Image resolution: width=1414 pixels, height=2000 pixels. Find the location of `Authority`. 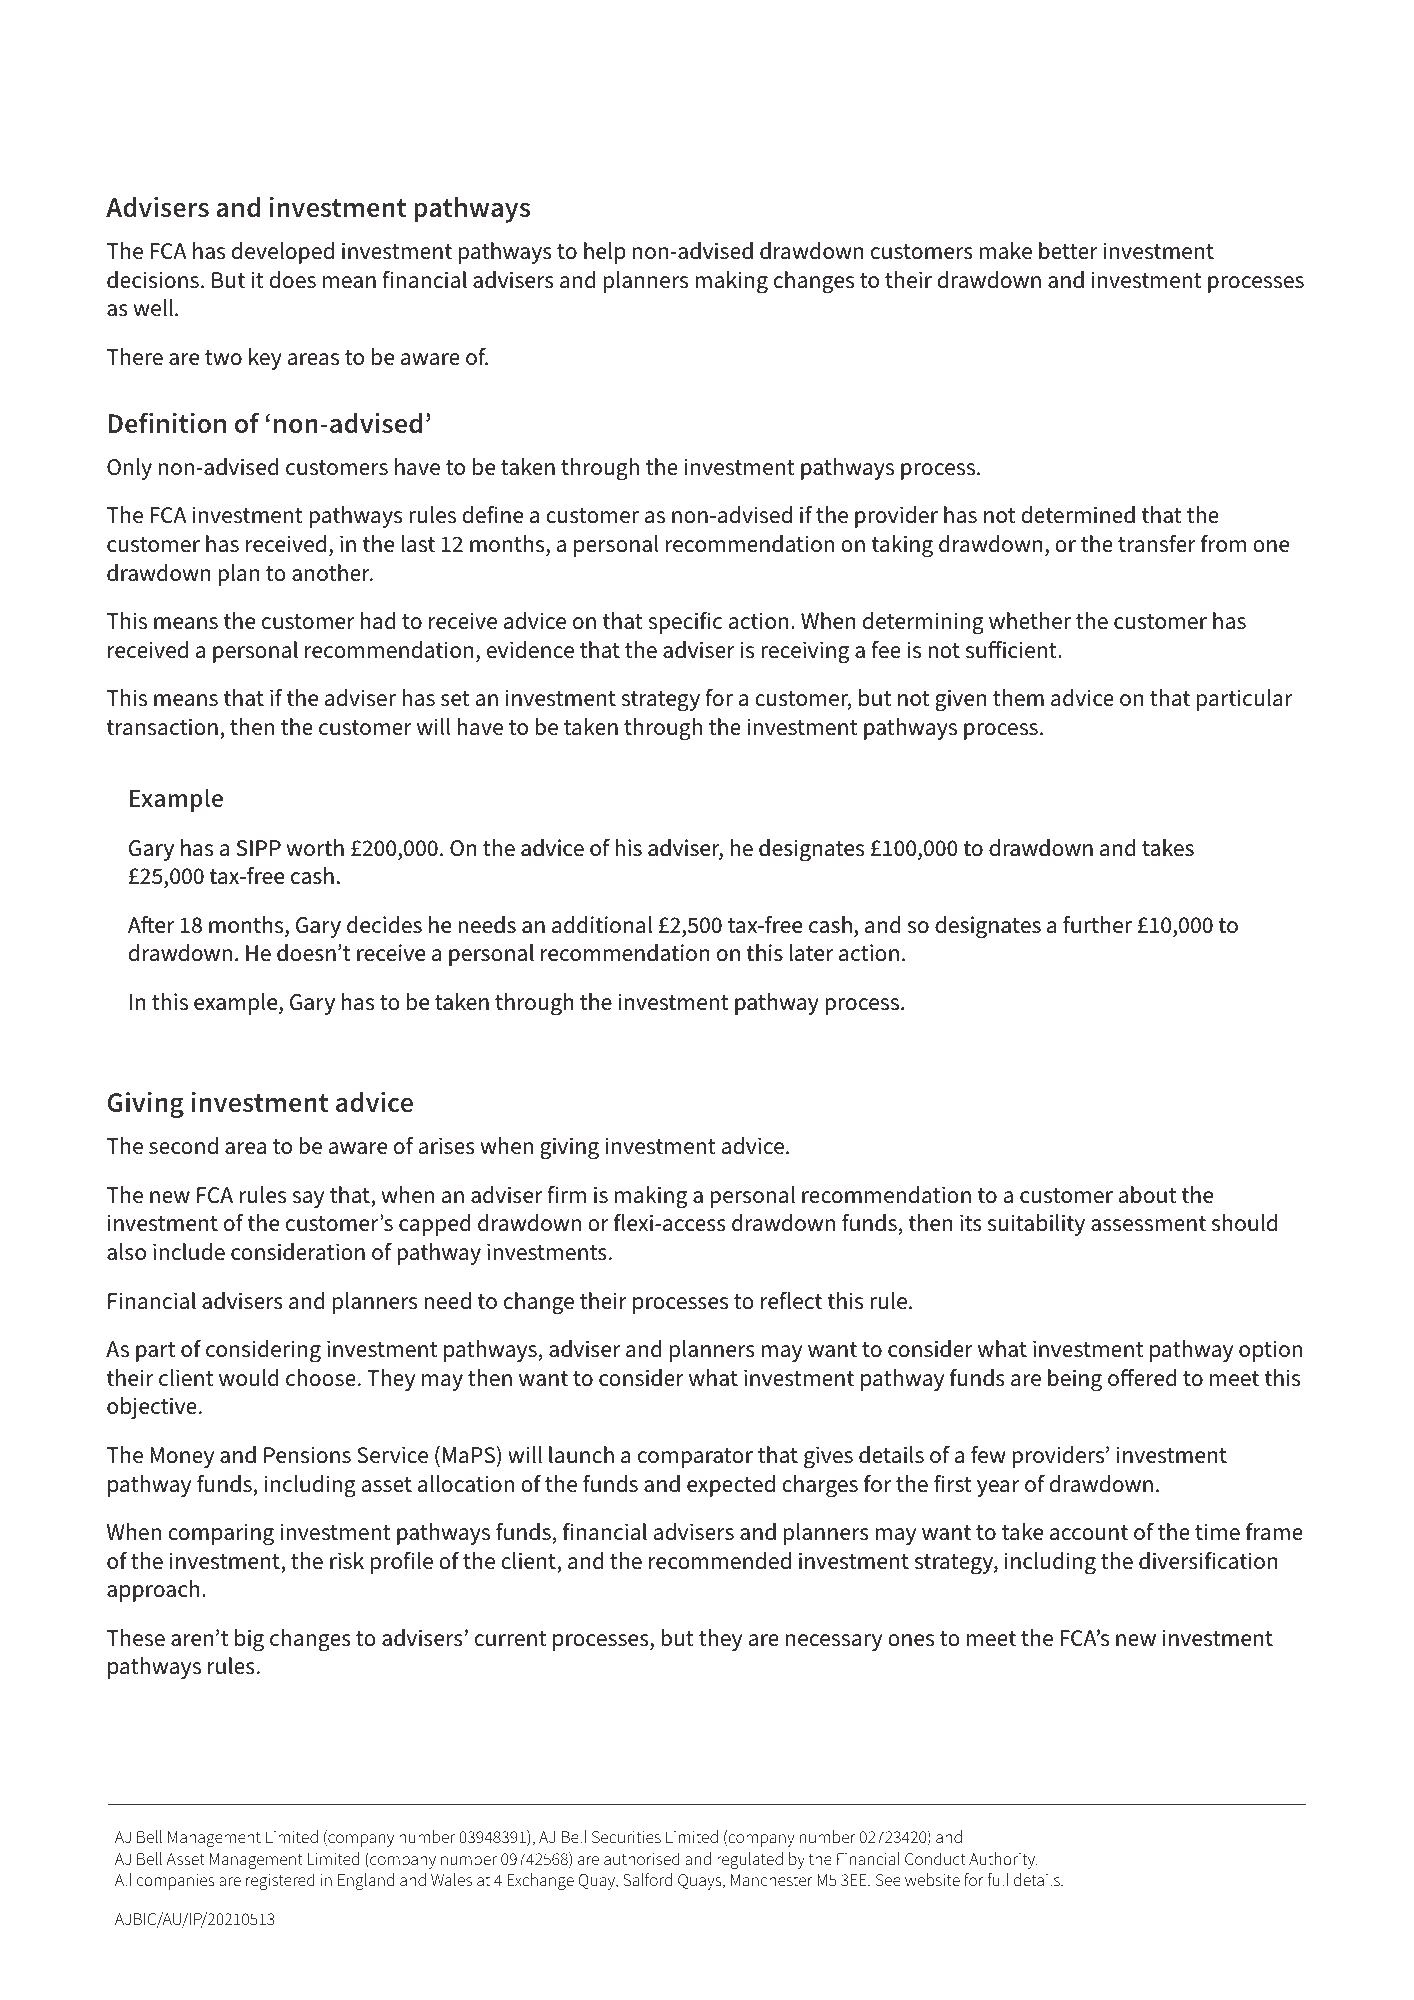

Authority is located at coordinates (1003, 1860).
